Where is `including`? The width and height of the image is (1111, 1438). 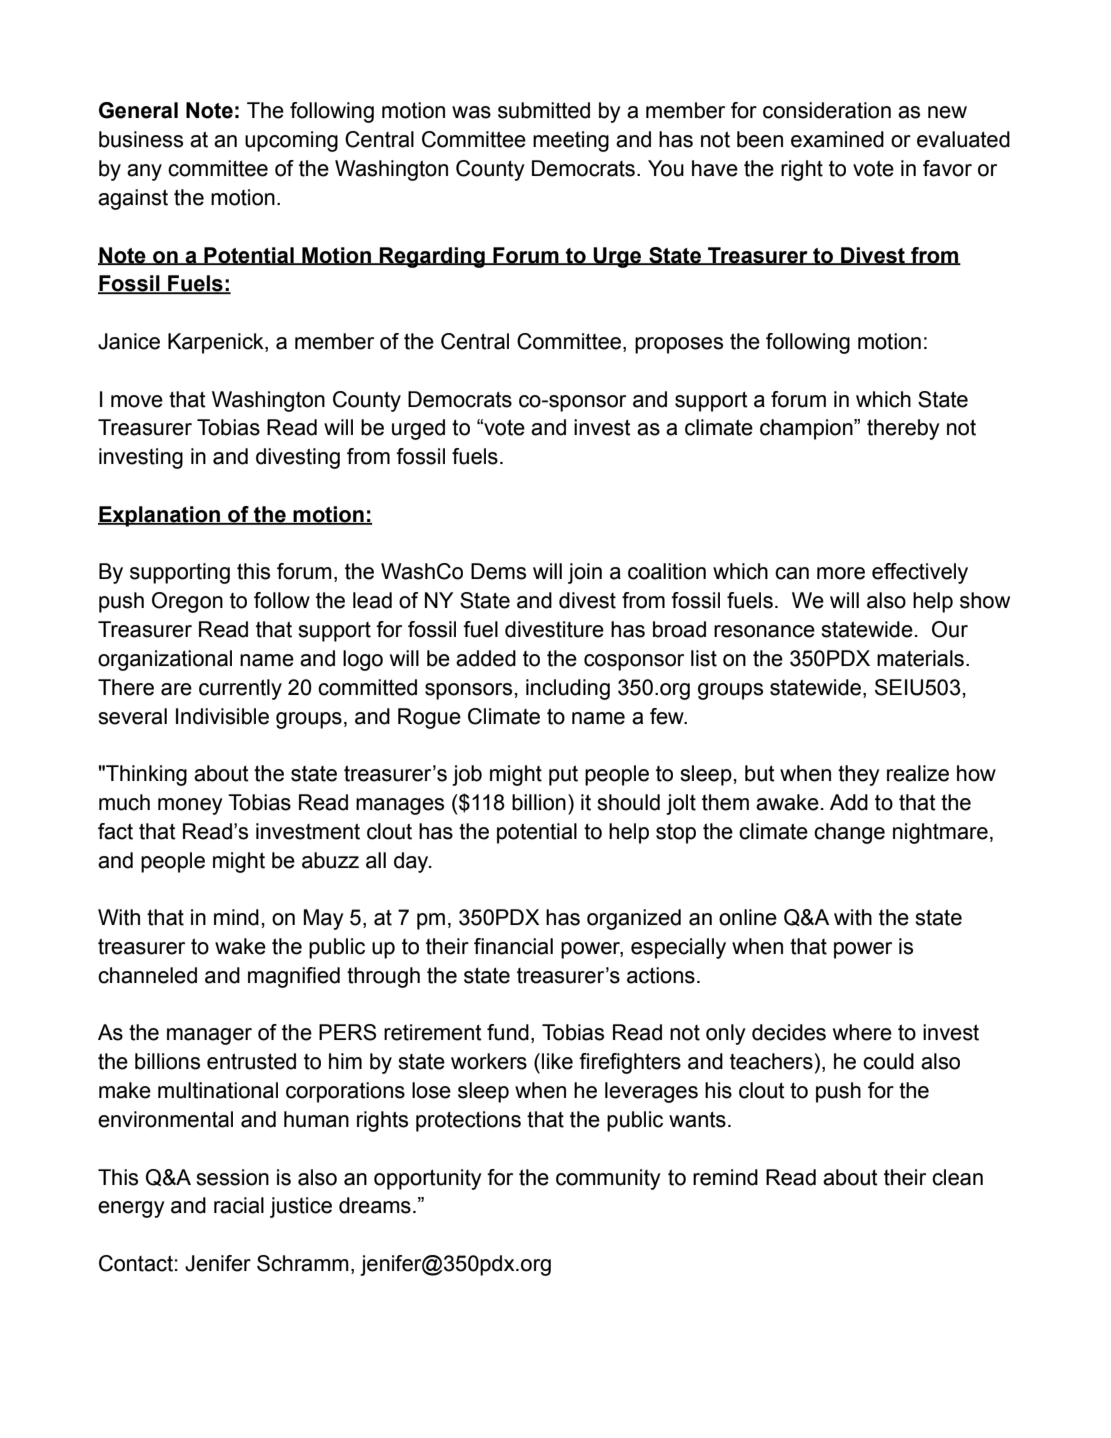
including is located at coordinates (568, 689).
